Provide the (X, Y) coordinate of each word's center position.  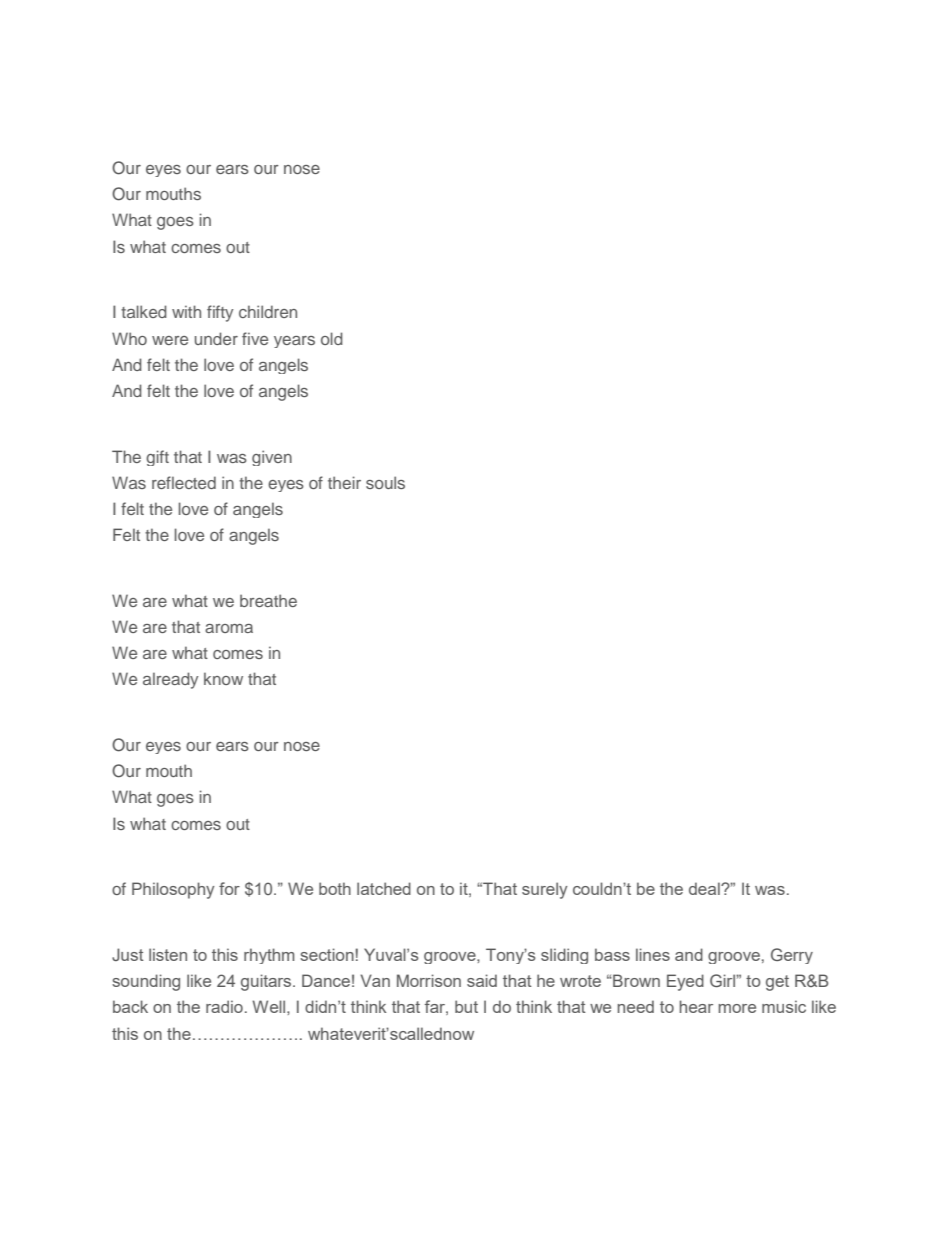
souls (385, 482)
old (332, 338)
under (216, 338)
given (272, 458)
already (170, 680)
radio (224, 1006)
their (344, 482)
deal (705, 888)
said (482, 980)
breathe (268, 600)
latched (384, 888)
